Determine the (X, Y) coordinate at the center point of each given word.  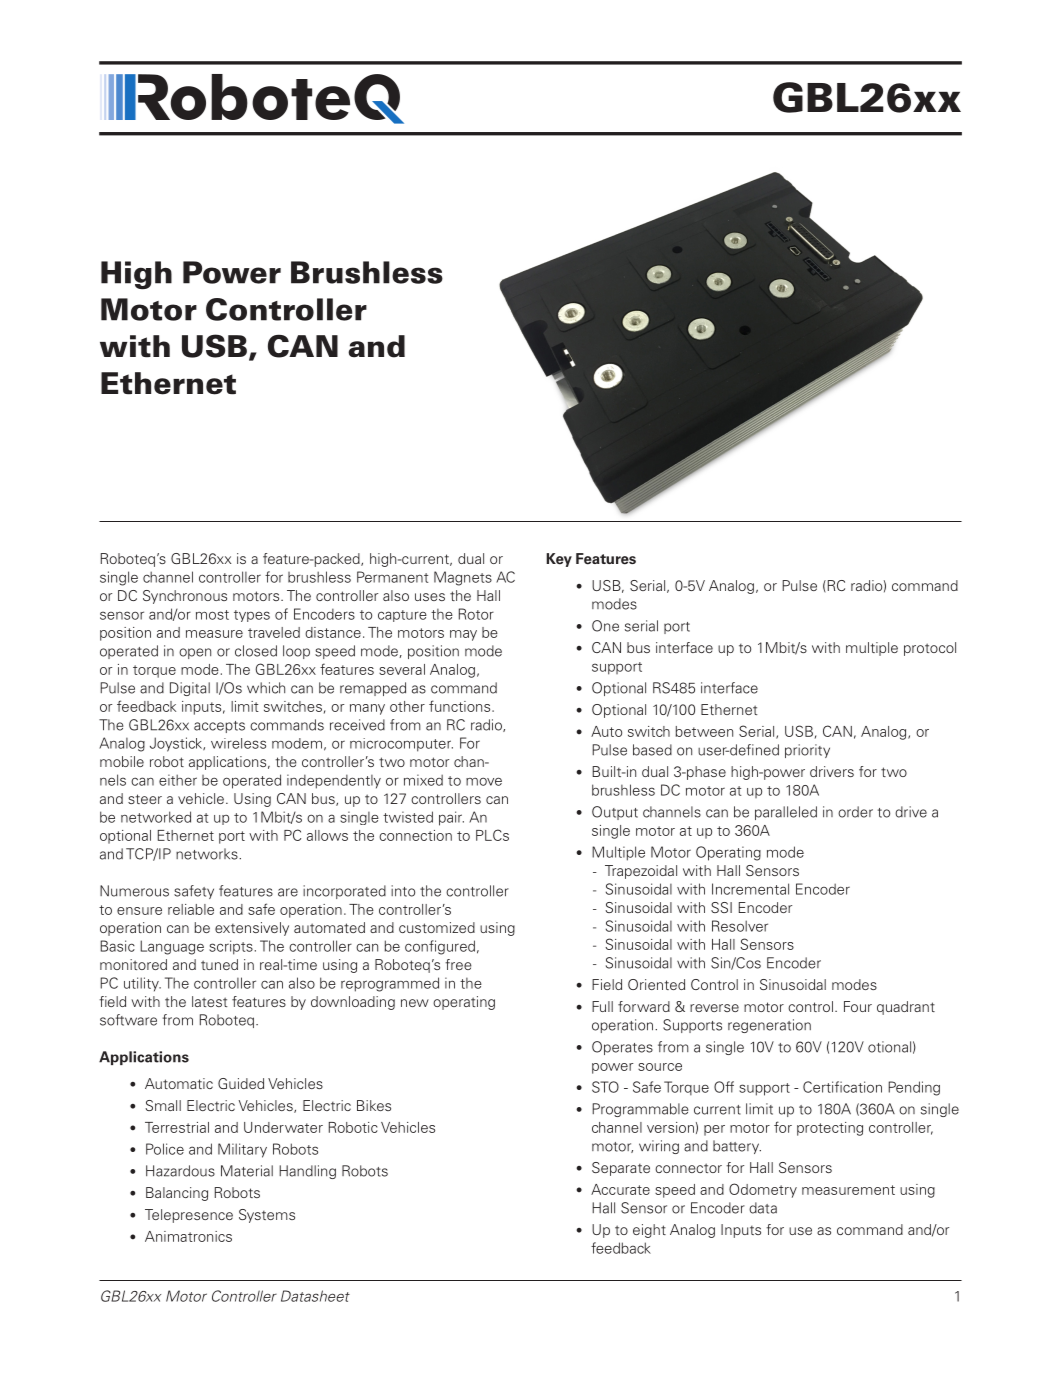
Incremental (750, 889)
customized (437, 927)
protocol (930, 649)
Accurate (620, 1189)
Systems (267, 1216)
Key (559, 560)
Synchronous (185, 597)
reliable (191, 909)
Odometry (763, 1190)
